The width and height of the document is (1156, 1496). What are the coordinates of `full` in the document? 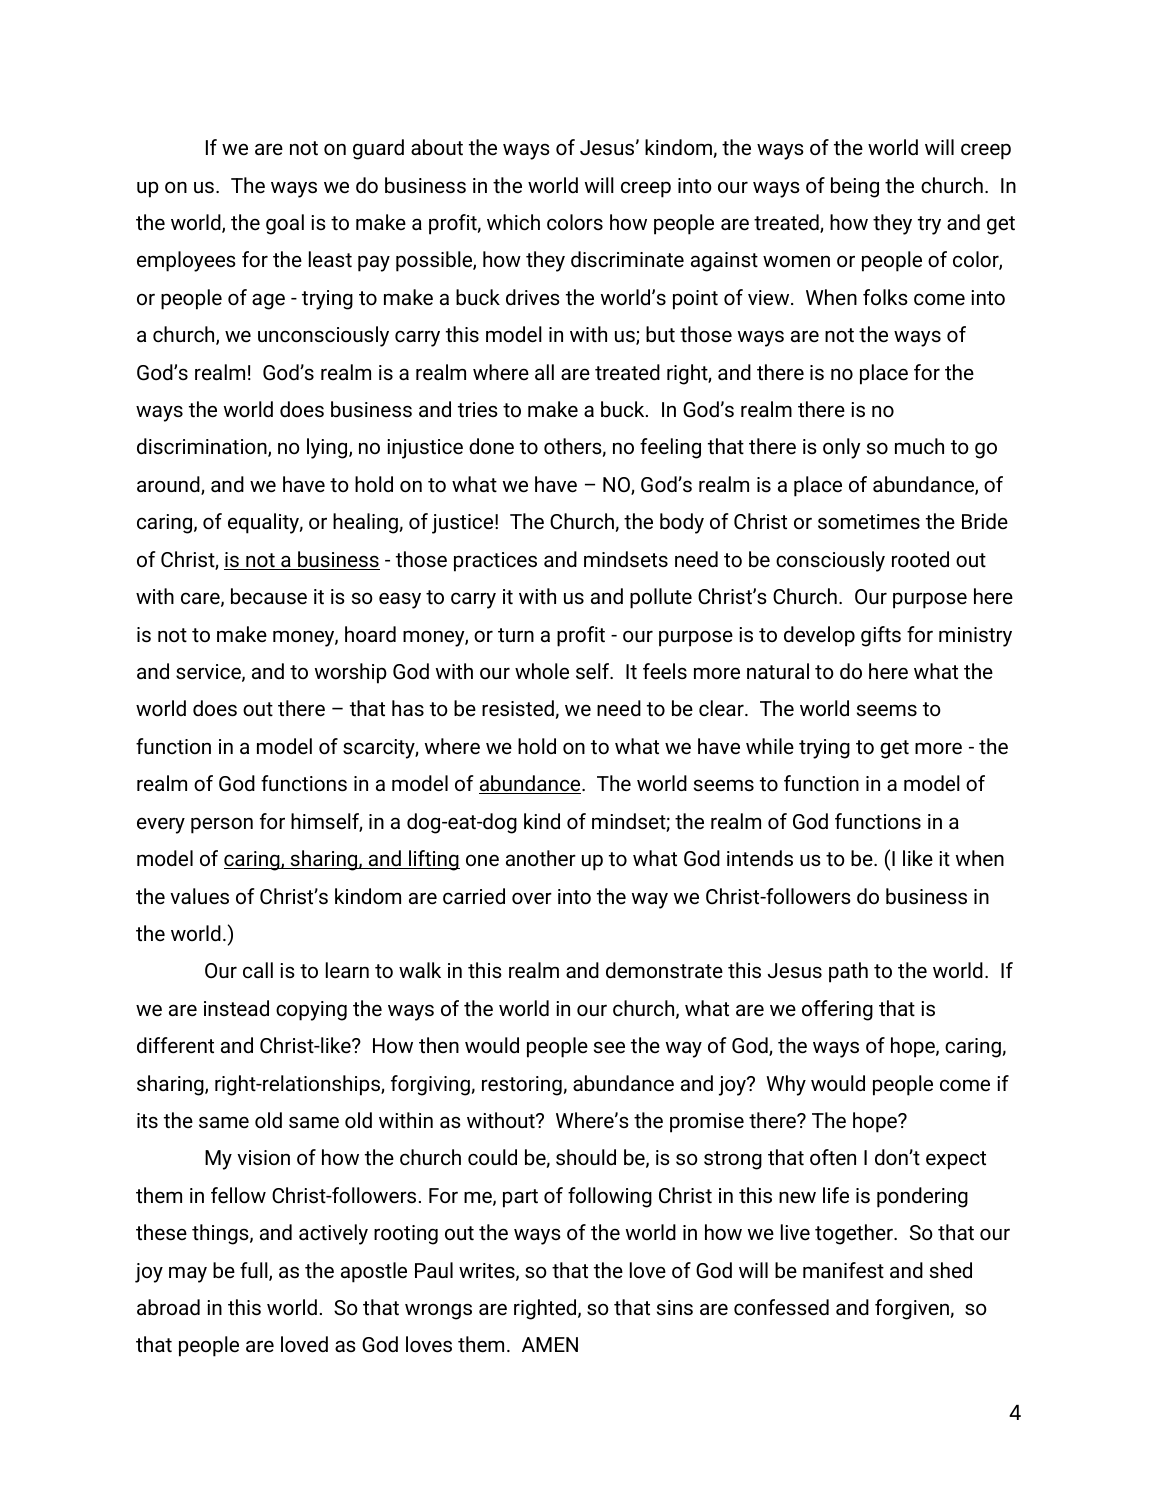 It's located at (255, 1271).
